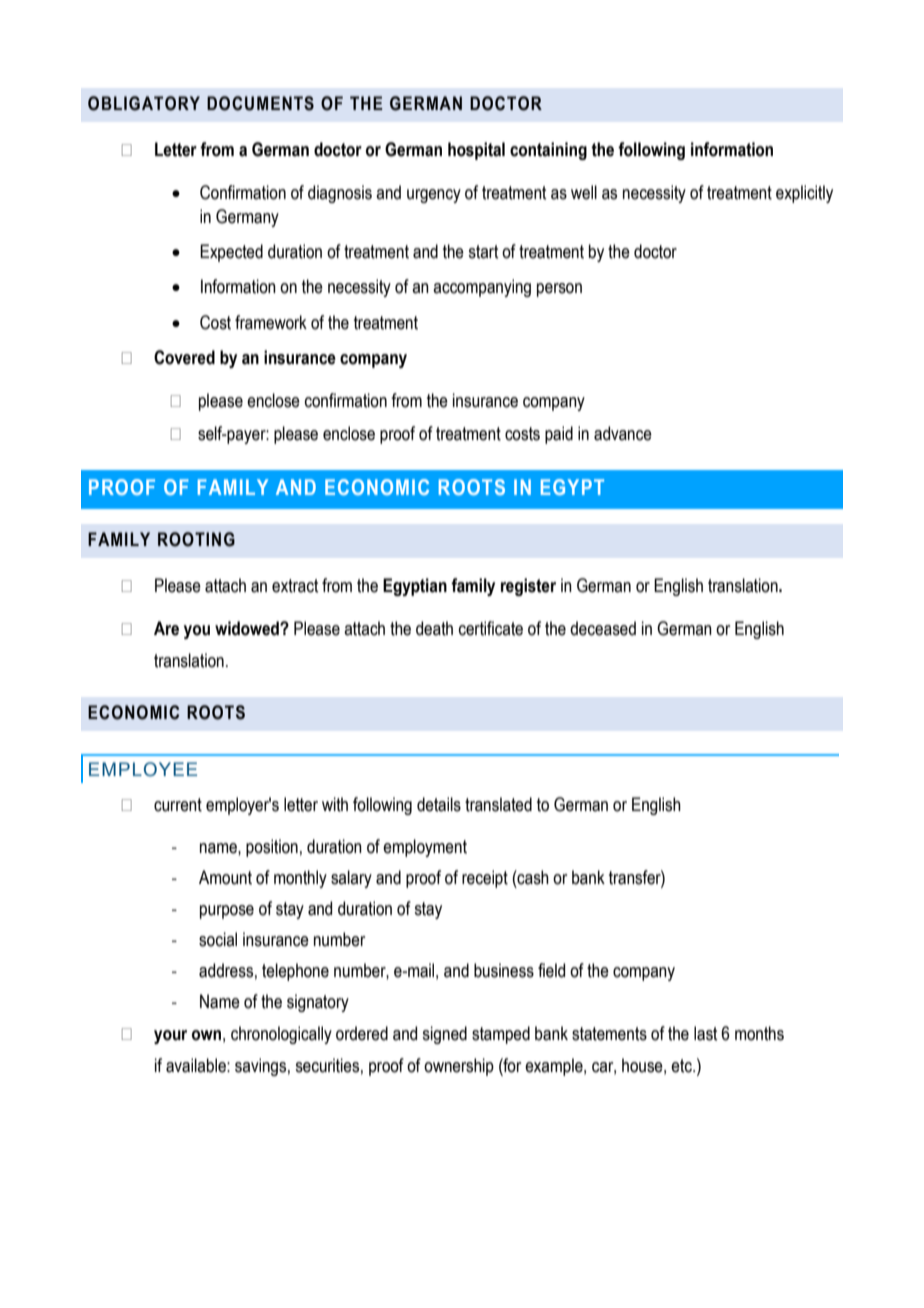 The image size is (924, 1308). Describe the element at coordinates (501, 1035) in the image. I see `stamped` at that location.
